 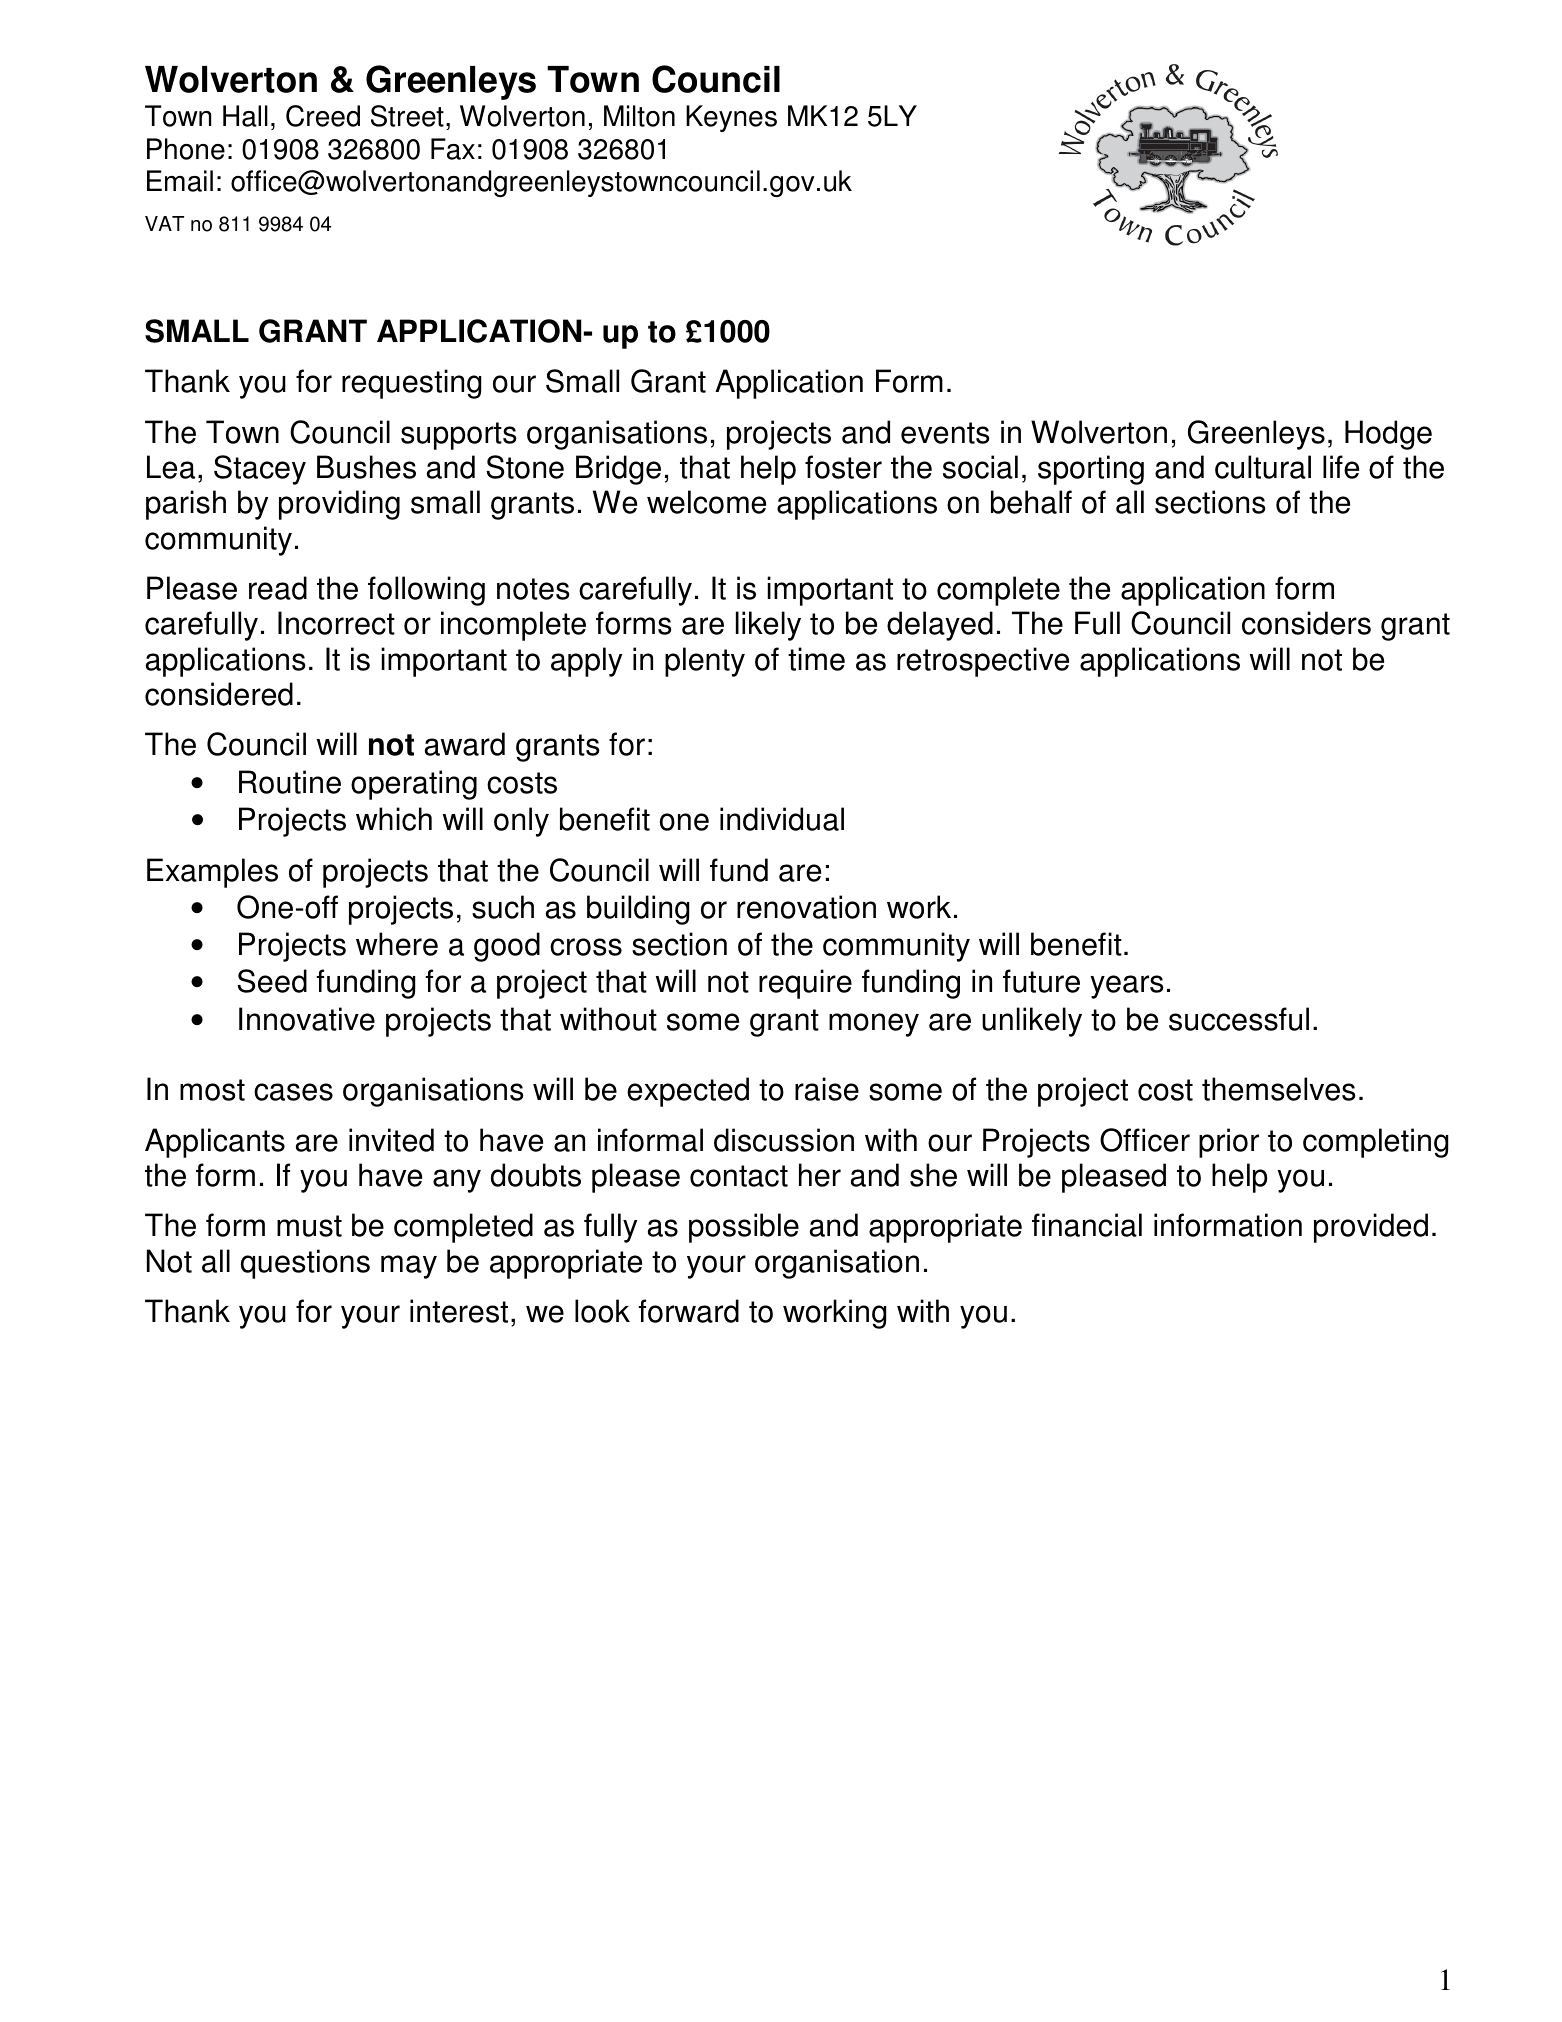 I want to click on considers, so click(x=1306, y=623).
